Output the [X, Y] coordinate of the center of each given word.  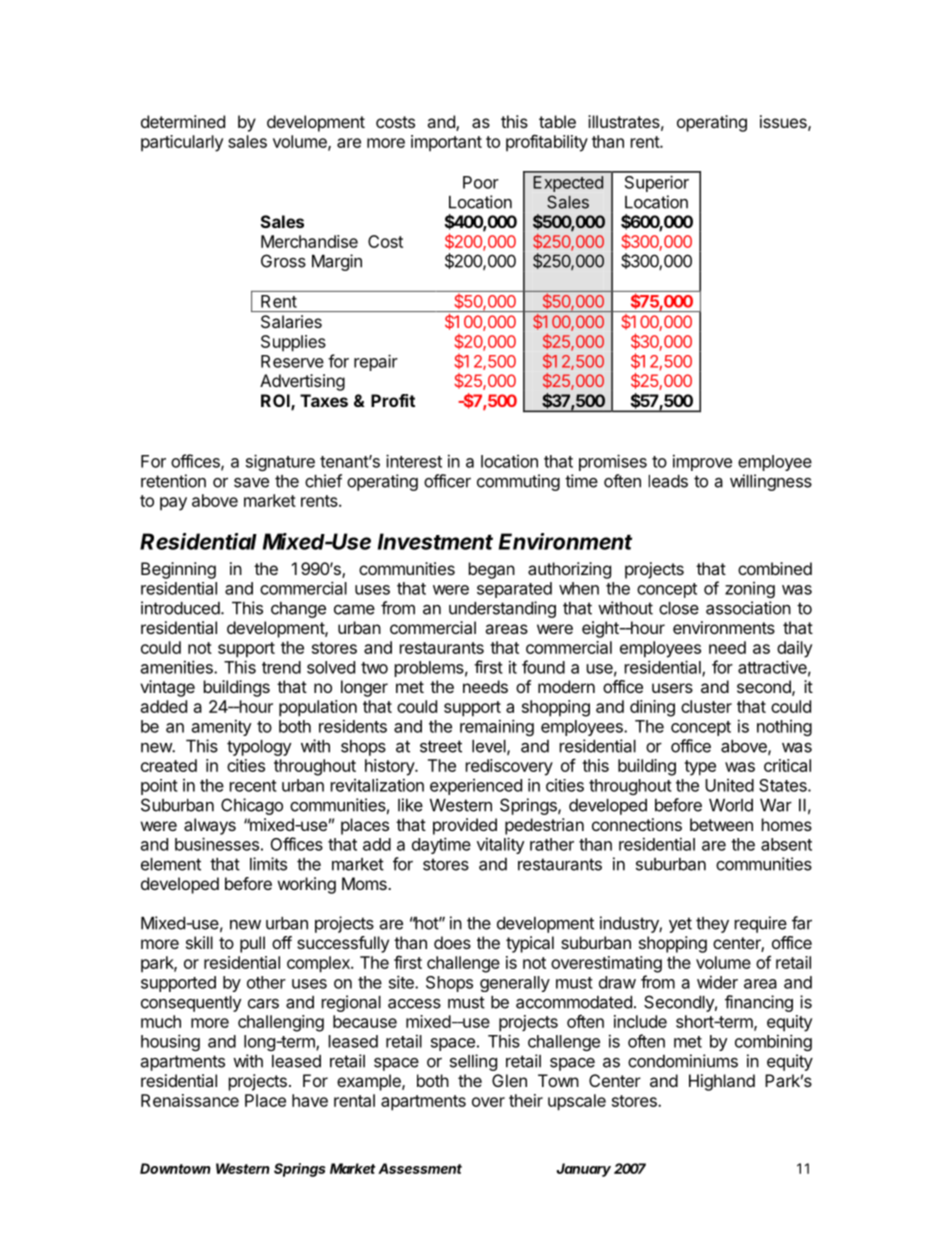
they [712, 925]
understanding [502, 609]
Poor [481, 182]
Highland [722, 1082]
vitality [501, 845]
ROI [276, 402]
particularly [182, 143]
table [557, 121]
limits [268, 864]
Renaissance [190, 1100]
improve [702, 462]
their [526, 1100]
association [748, 608]
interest [414, 461]
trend [281, 667]
